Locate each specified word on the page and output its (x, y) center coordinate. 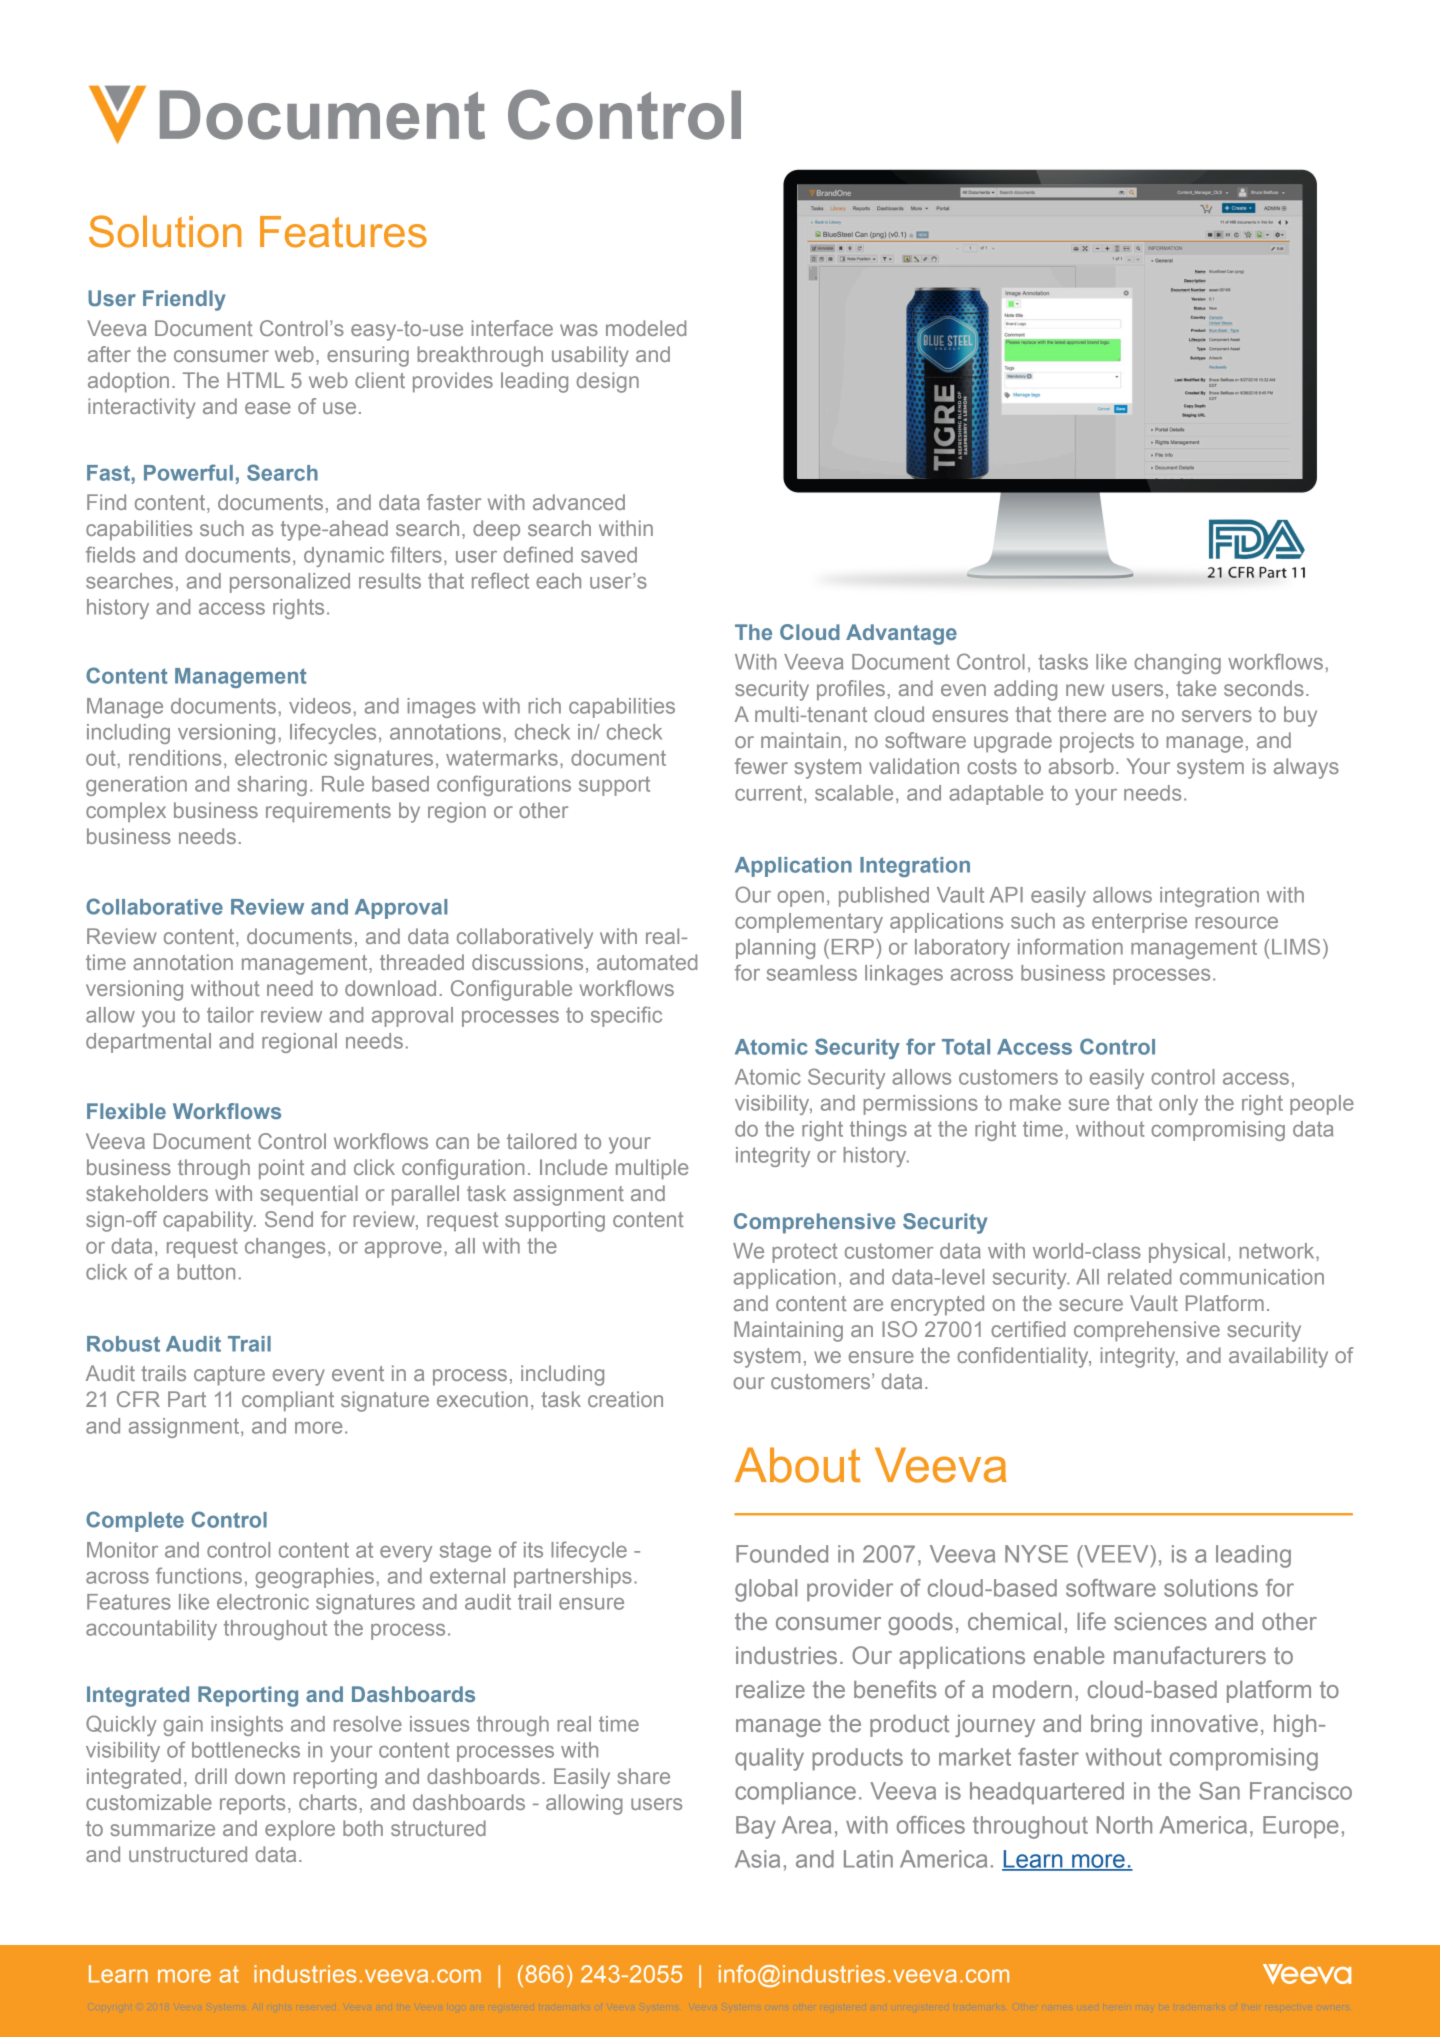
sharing (272, 786)
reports (252, 1805)
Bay (756, 1827)
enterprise (1139, 923)
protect (805, 1253)
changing (1177, 664)
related (1139, 1277)
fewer (761, 766)
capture (229, 1376)
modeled (646, 328)
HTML (255, 380)
